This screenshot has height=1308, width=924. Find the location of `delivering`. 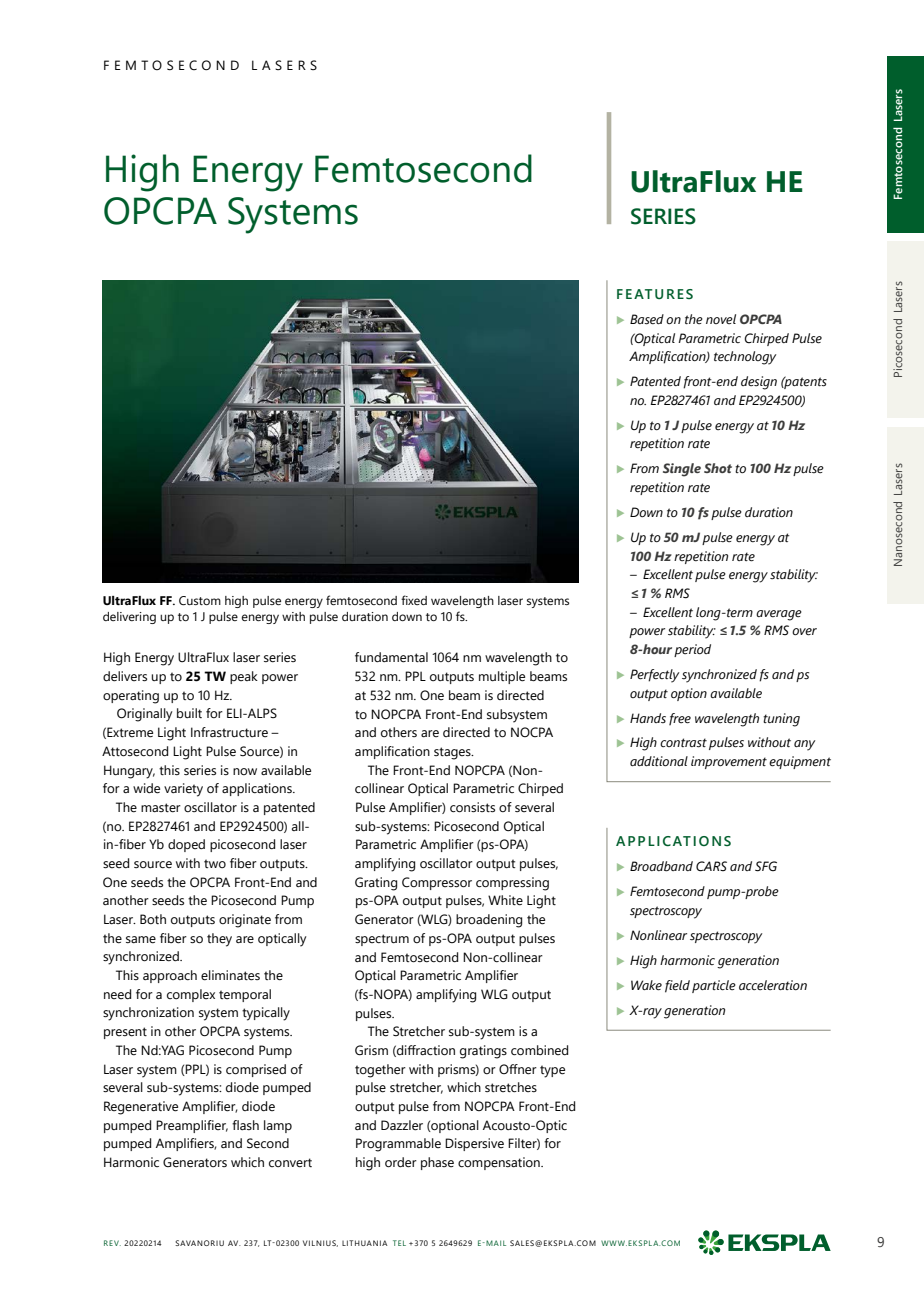

delivering is located at coordinates (129, 618).
